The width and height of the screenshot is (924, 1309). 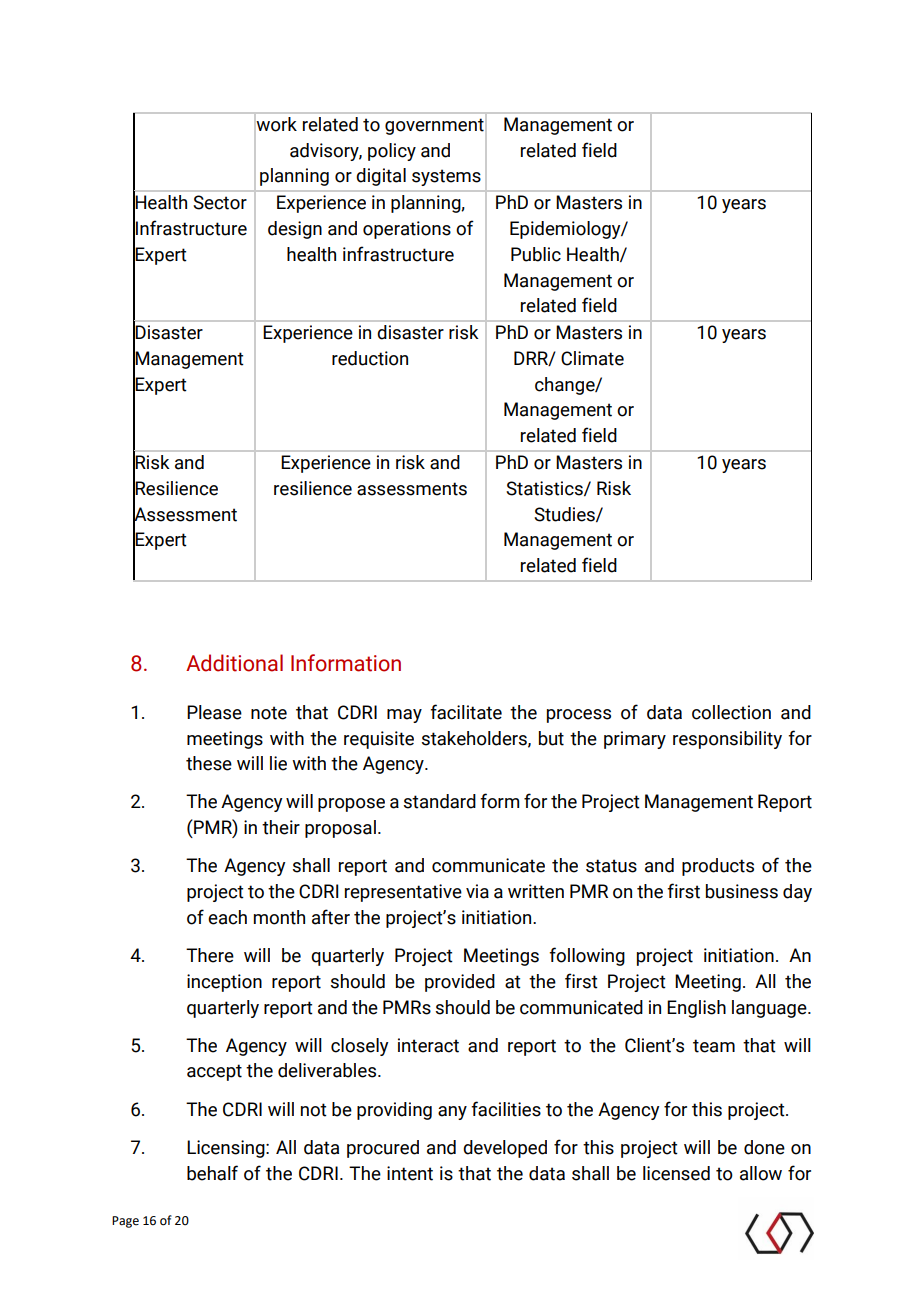 What do you see at coordinates (731, 712) in the screenshot?
I see `collection` at bounding box center [731, 712].
